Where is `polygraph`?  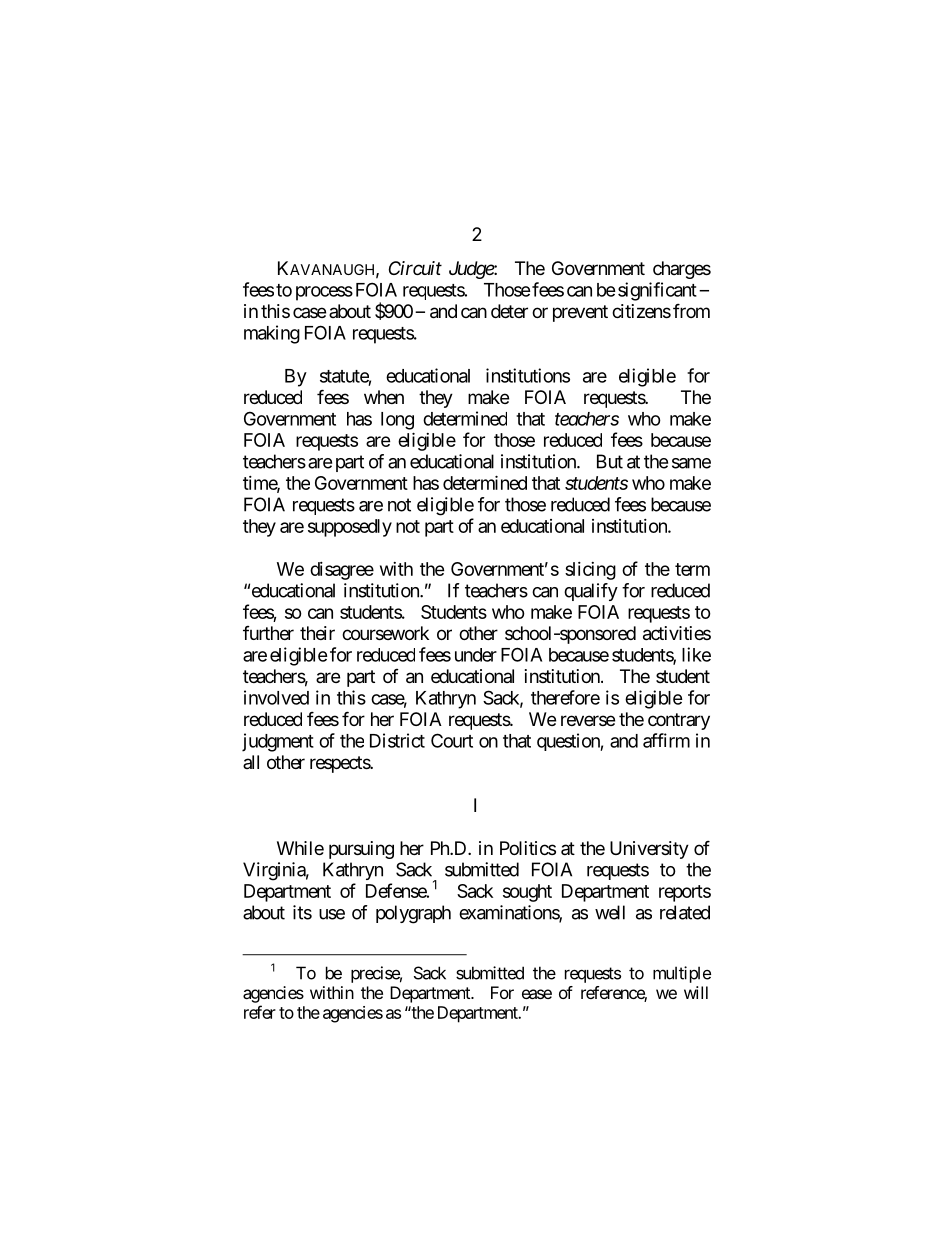
polygraph is located at coordinates (413, 914).
